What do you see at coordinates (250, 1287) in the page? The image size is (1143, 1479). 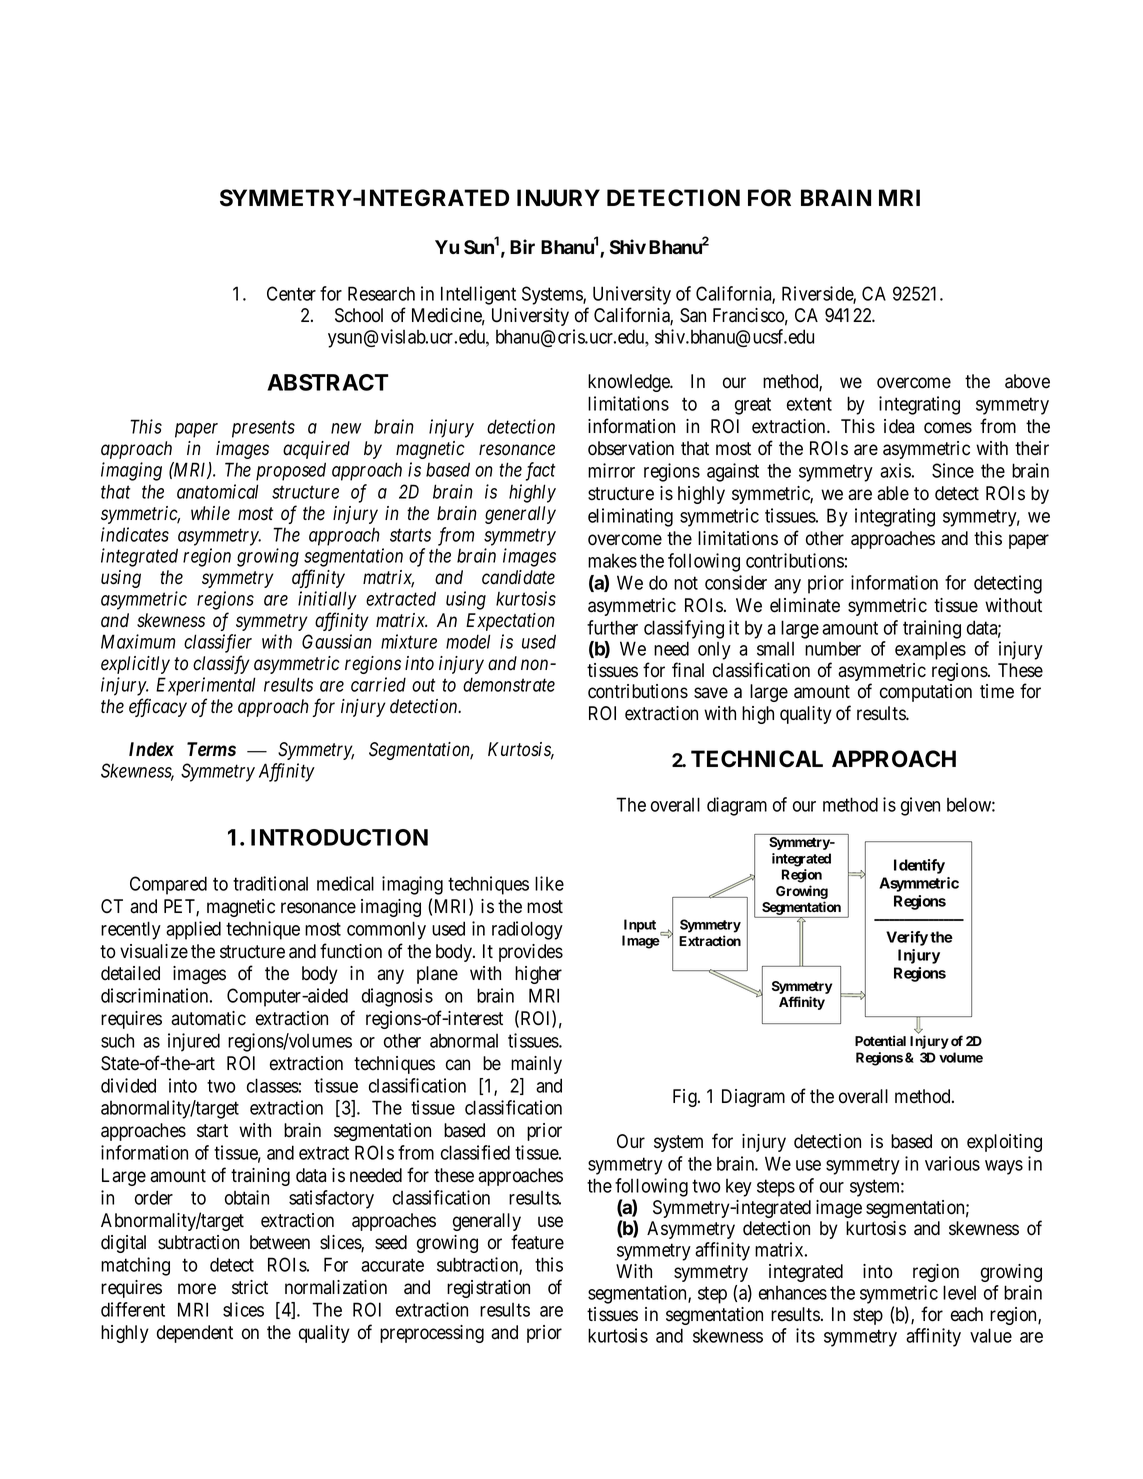 I see `strict` at bounding box center [250, 1287].
